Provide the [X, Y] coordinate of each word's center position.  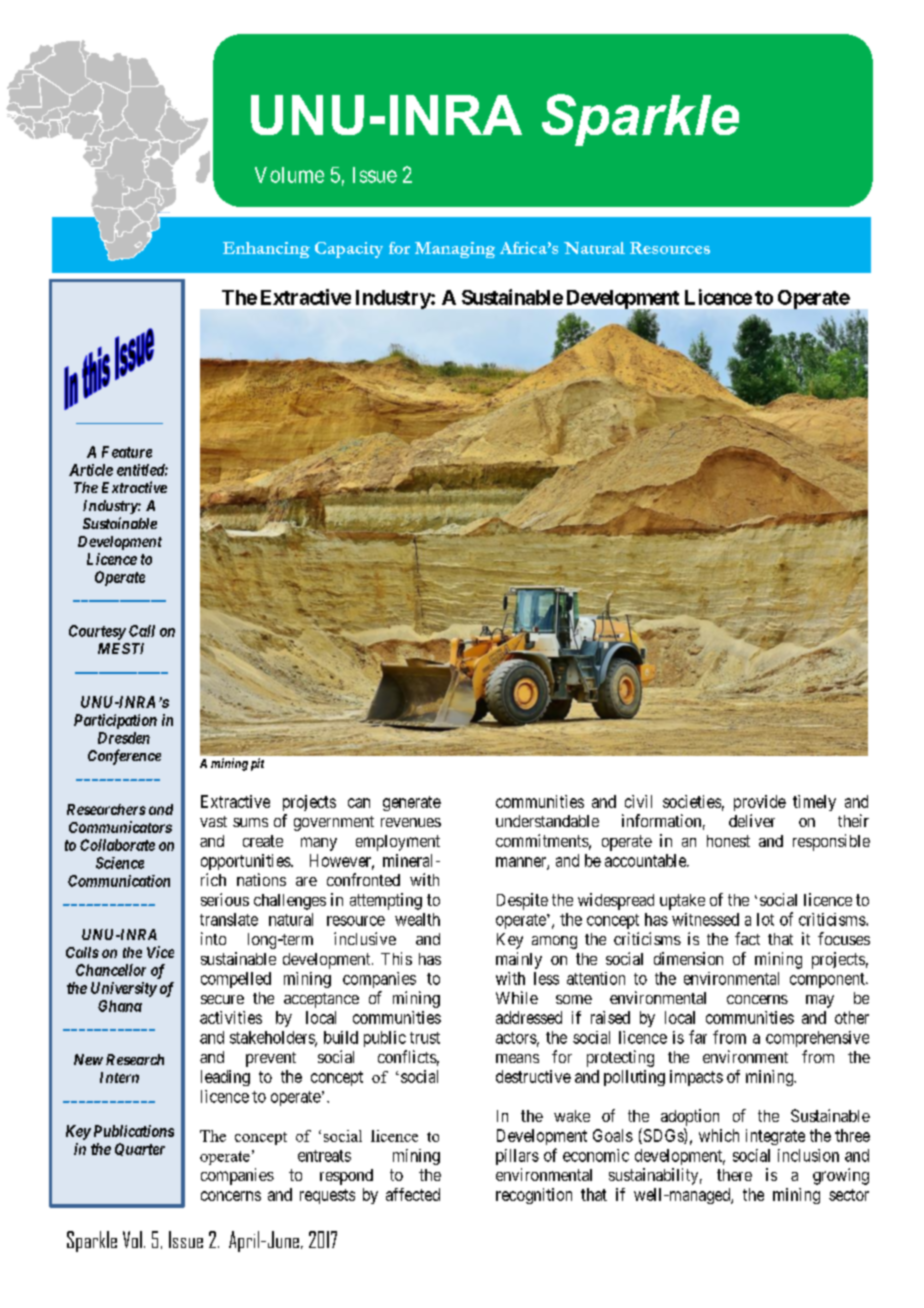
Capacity [349, 250]
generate [412, 803]
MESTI [121, 648]
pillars [517, 1157]
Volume [289, 175]
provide [760, 803]
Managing [455, 250]
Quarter [140, 1149]
